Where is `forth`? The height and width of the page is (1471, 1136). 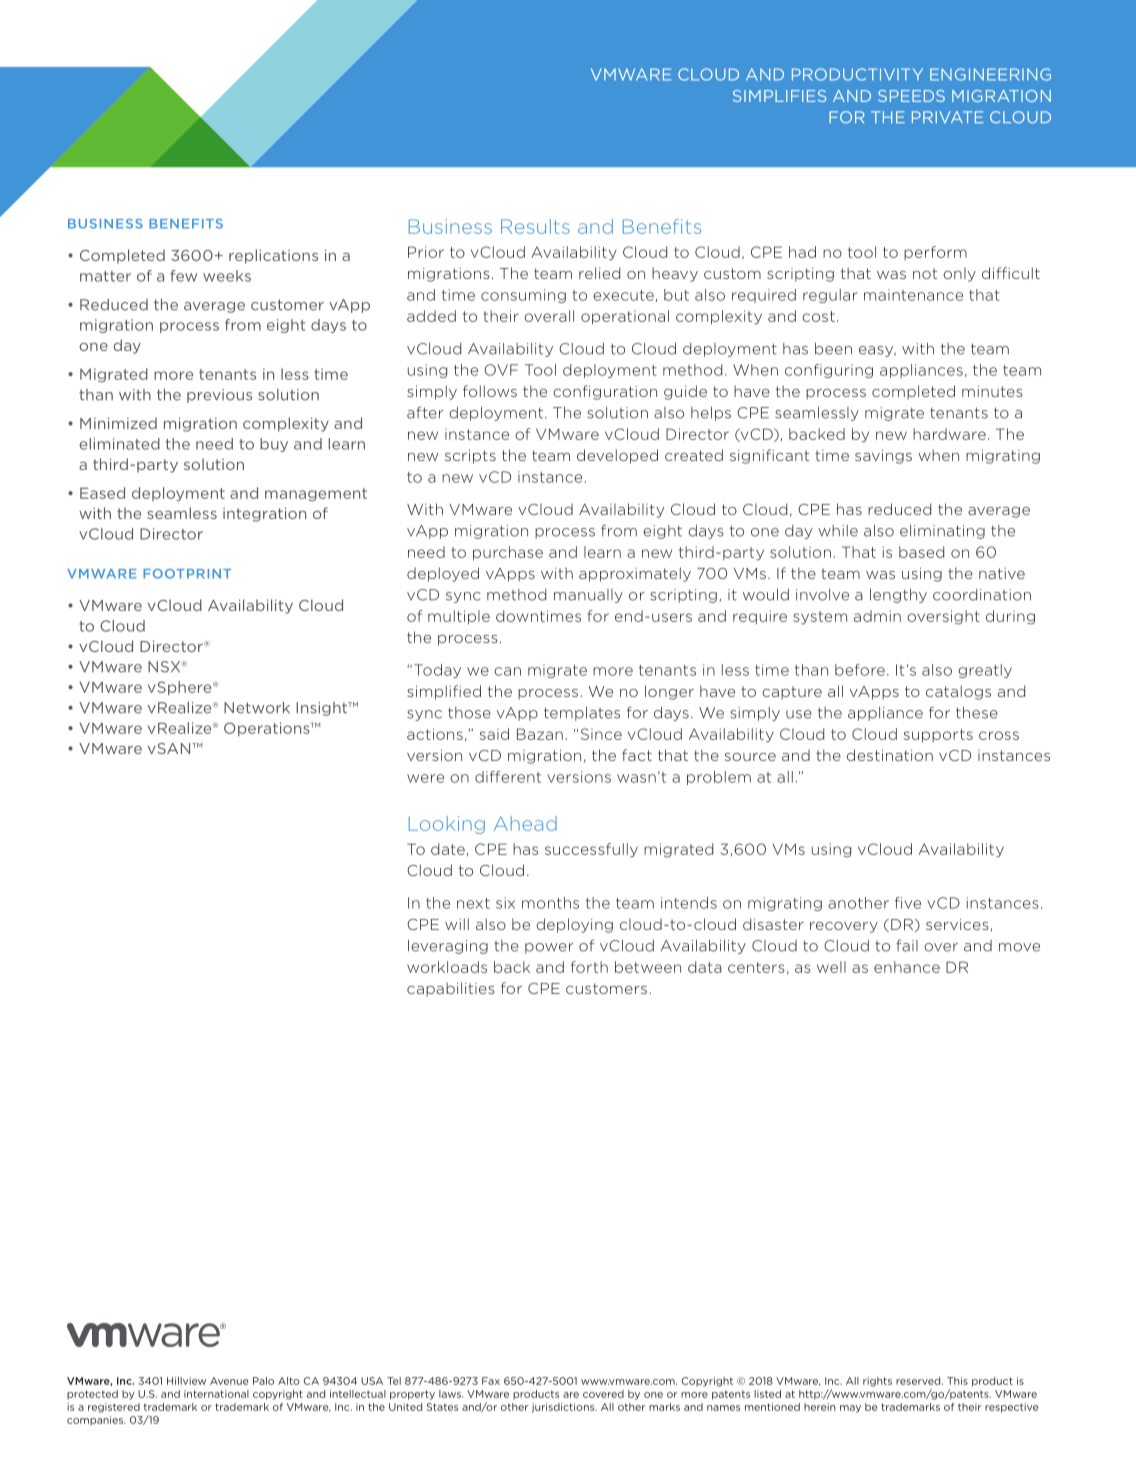 forth is located at coordinates (589, 967).
